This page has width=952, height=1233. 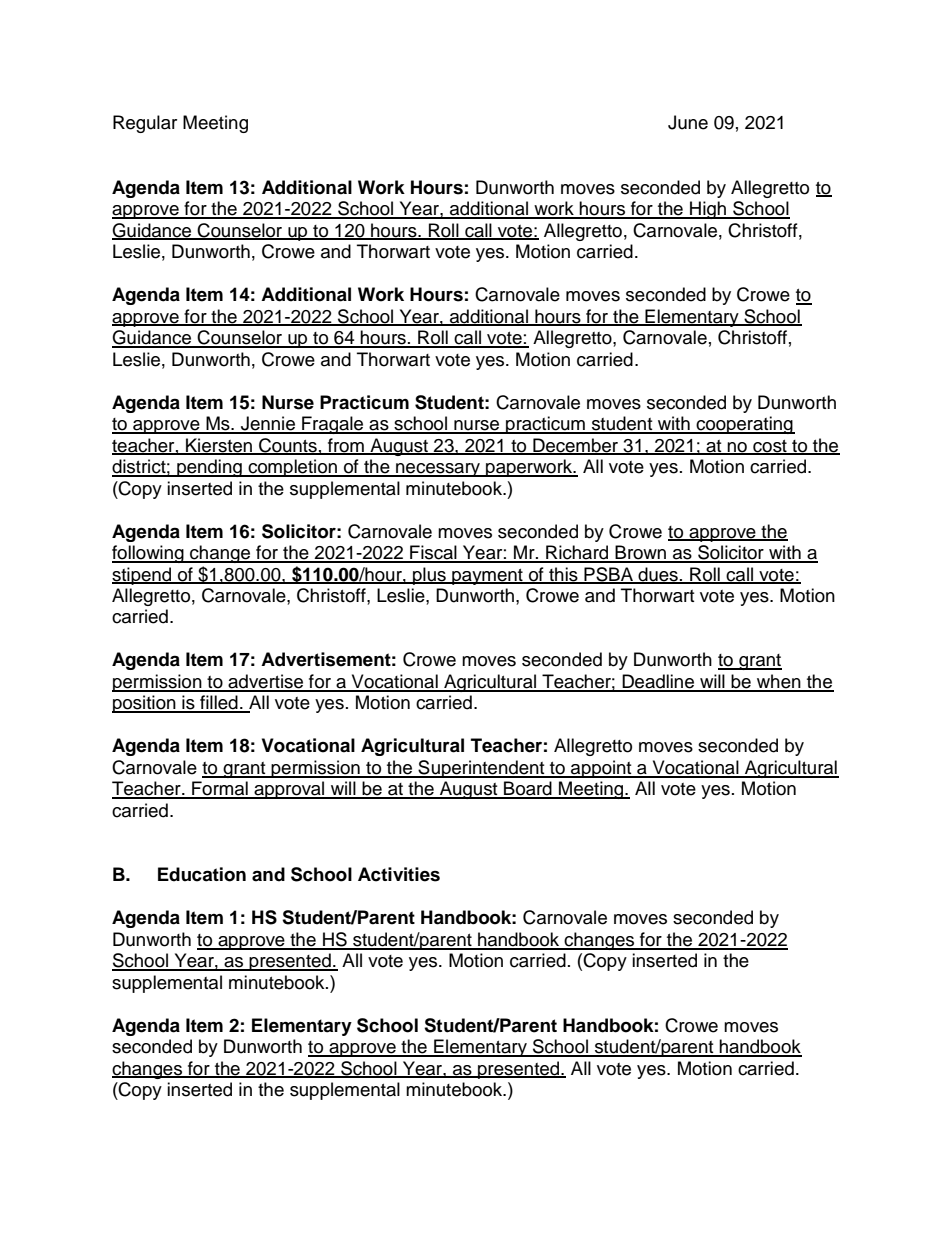 I want to click on necessary, so click(x=438, y=470).
